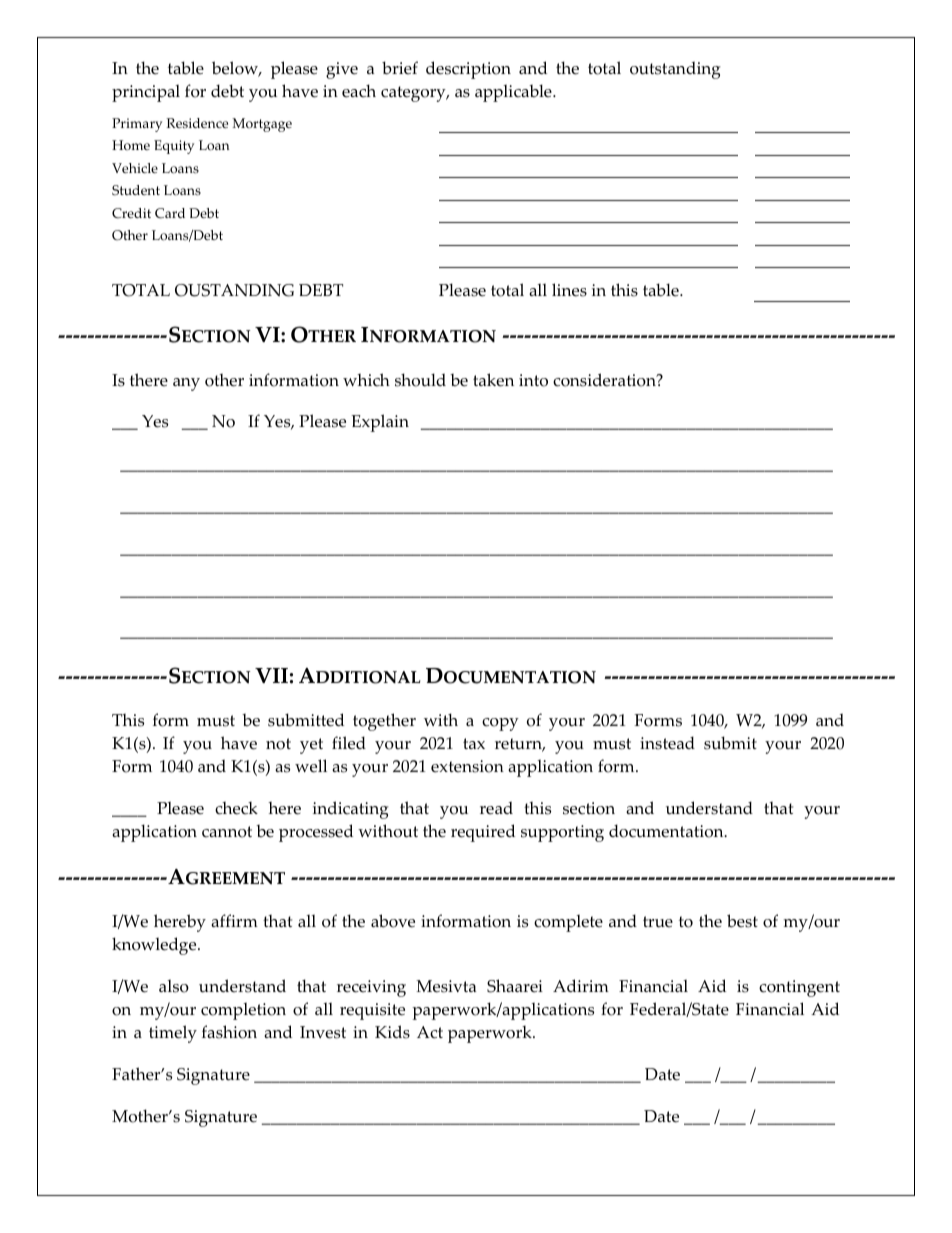  I want to click on any, so click(186, 384).
